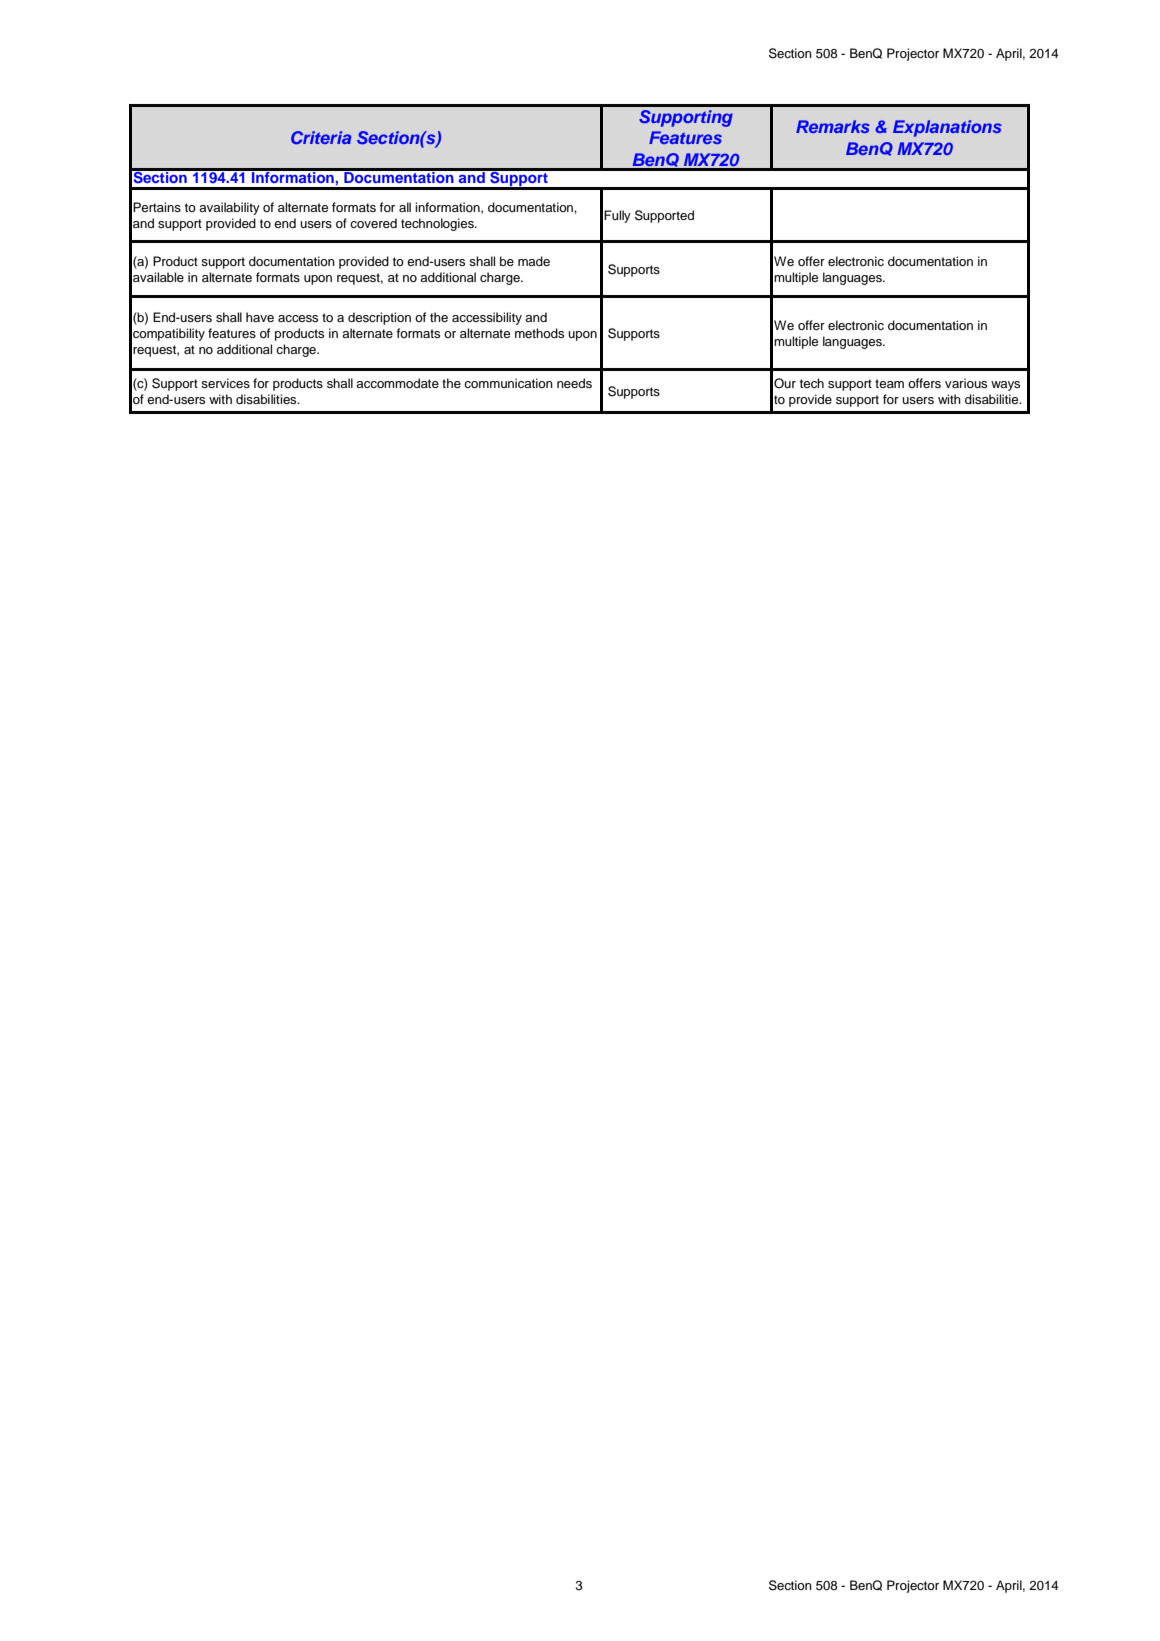  Describe the element at coordinates (947, 128) in the document. I see `Explanations` at that location.
